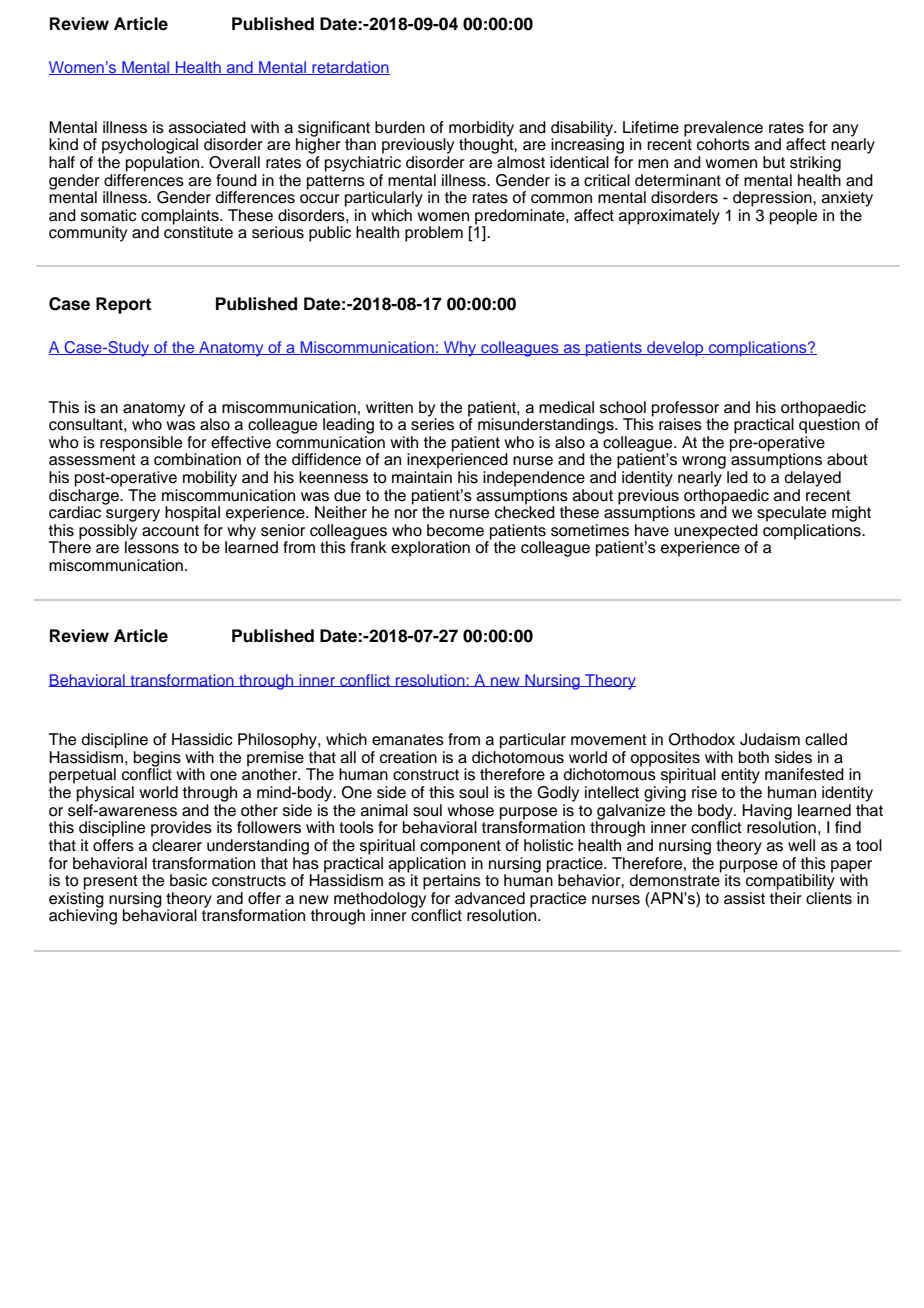  What do you see at coordinates (422, 477) in the screenshot?
I see `maintain` at bounding box center [422, 477].
